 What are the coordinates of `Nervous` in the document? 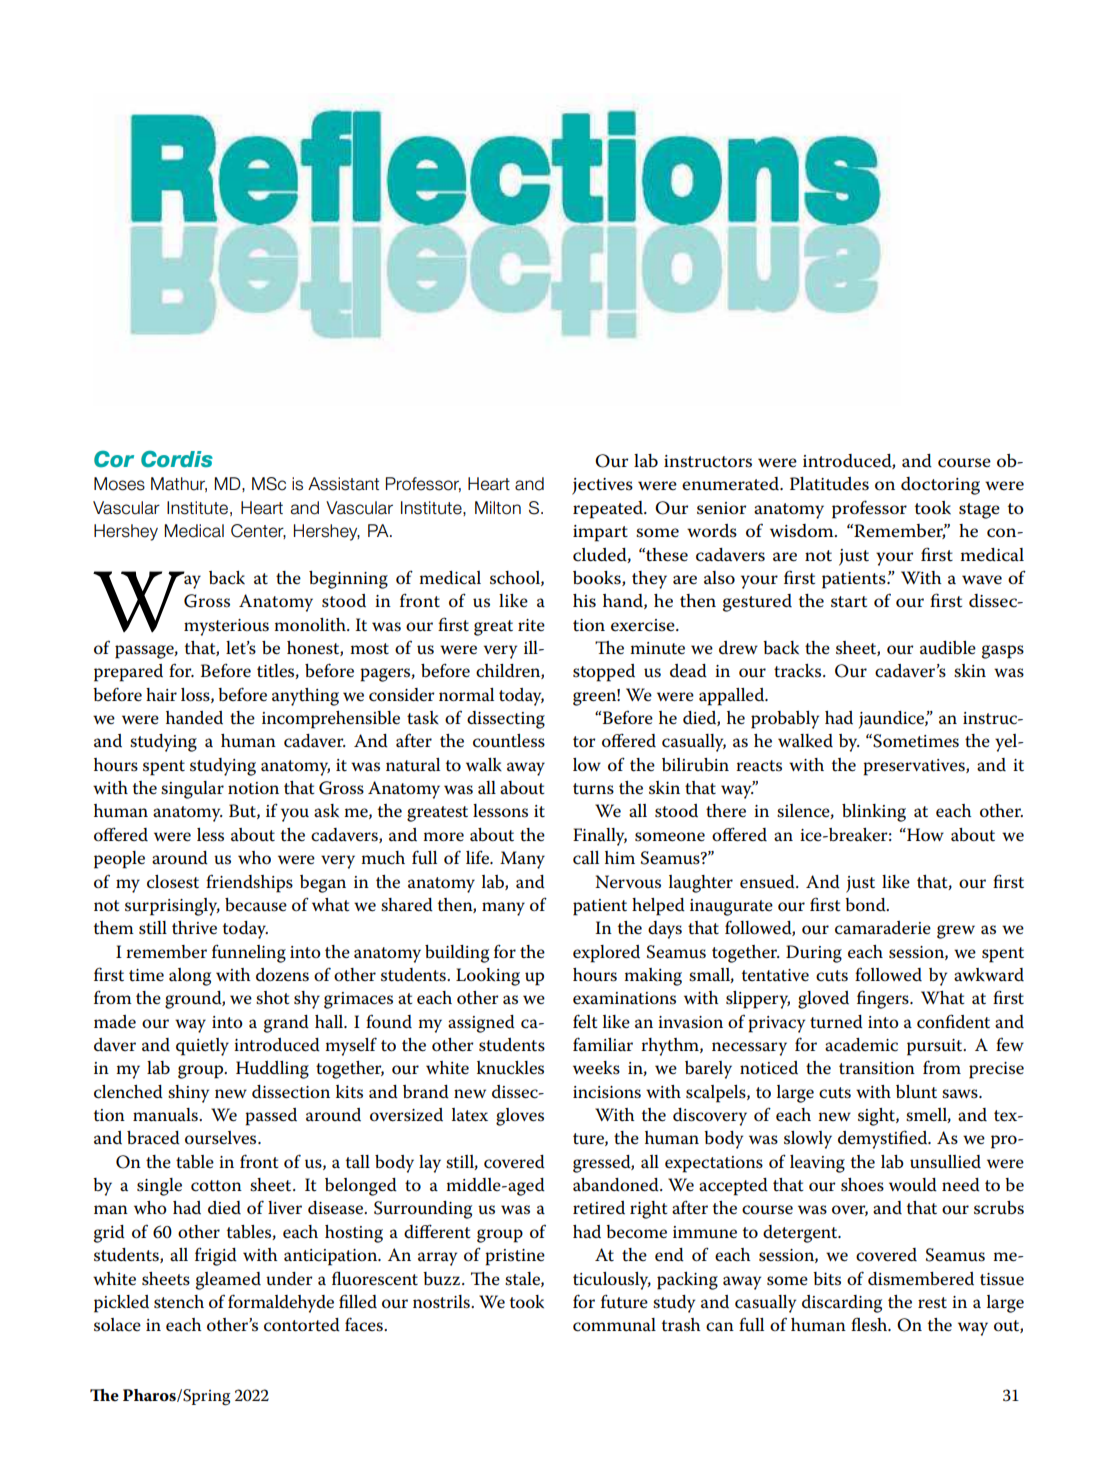 It's located at (628, 882).
